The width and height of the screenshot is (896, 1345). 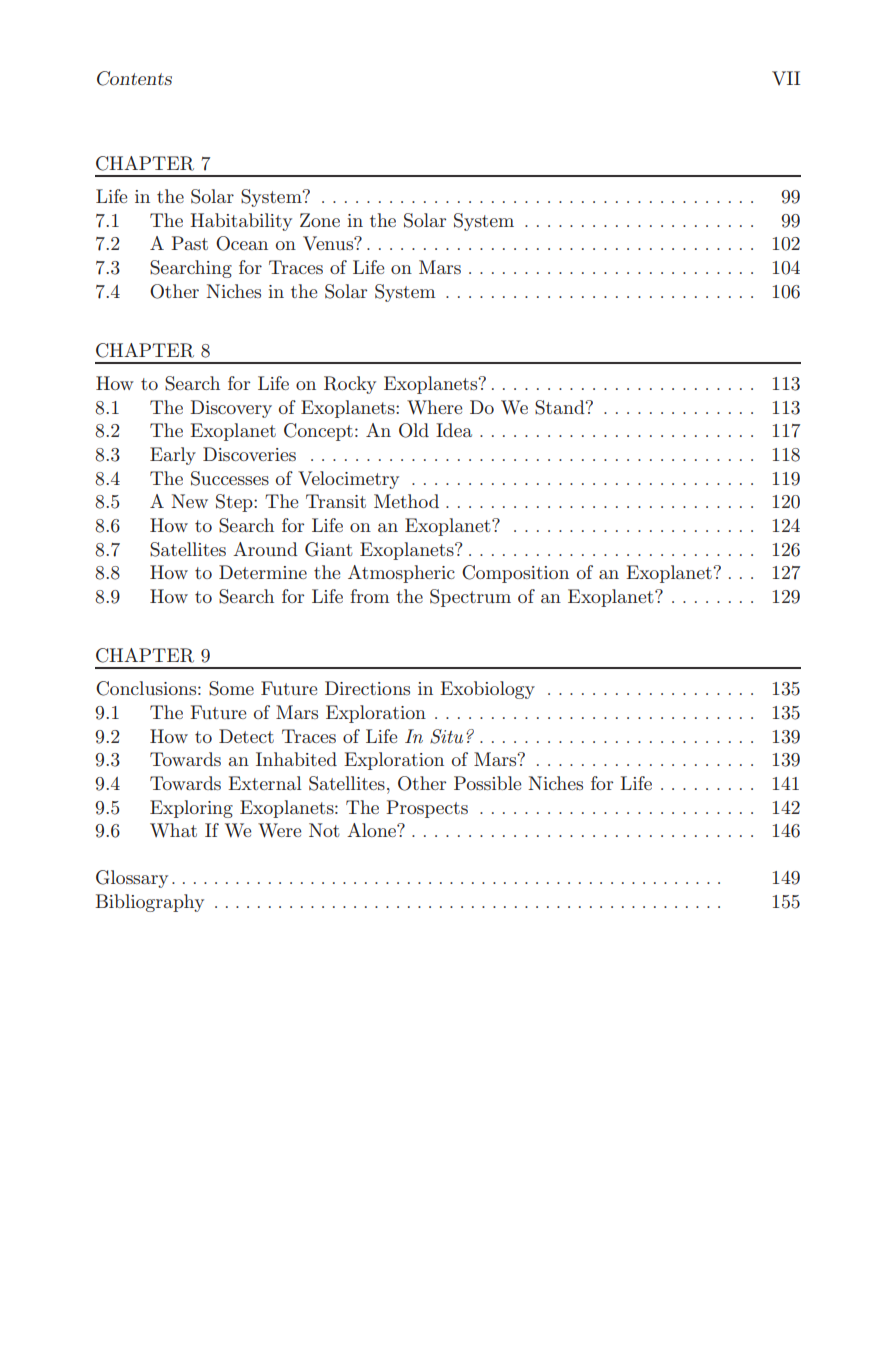 I want to click on Successes, so click(x=230, y=478).
